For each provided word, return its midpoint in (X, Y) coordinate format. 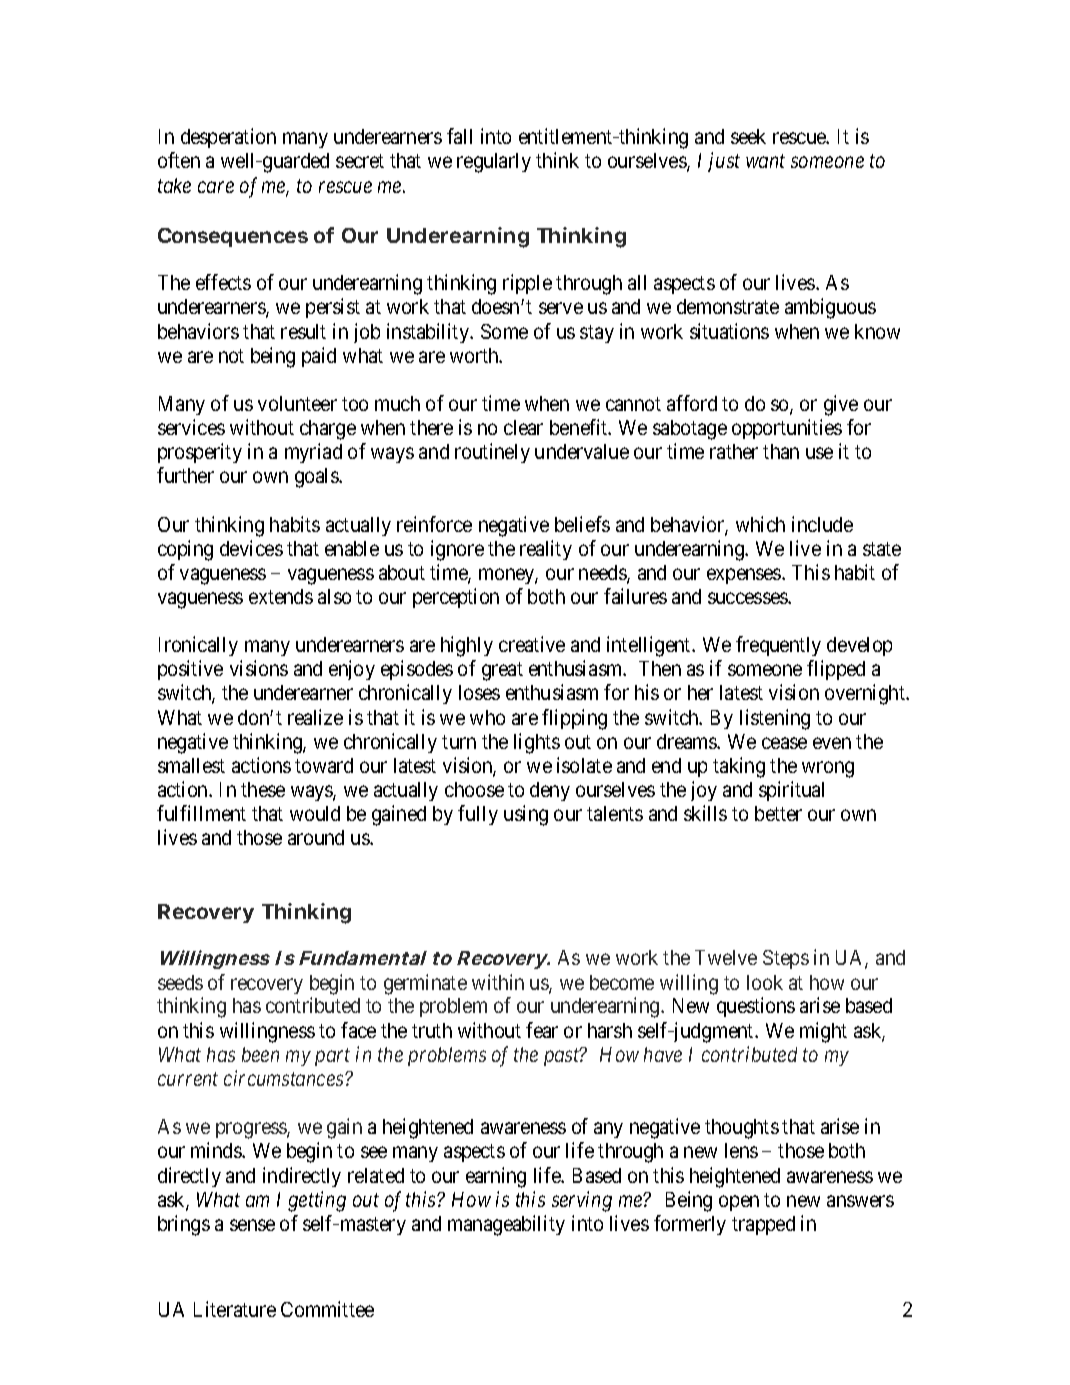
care (216, 187)
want (765, 161)
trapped (763, 1225)
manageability (506, 1225)
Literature (235, 1309)
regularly (494, 163)
